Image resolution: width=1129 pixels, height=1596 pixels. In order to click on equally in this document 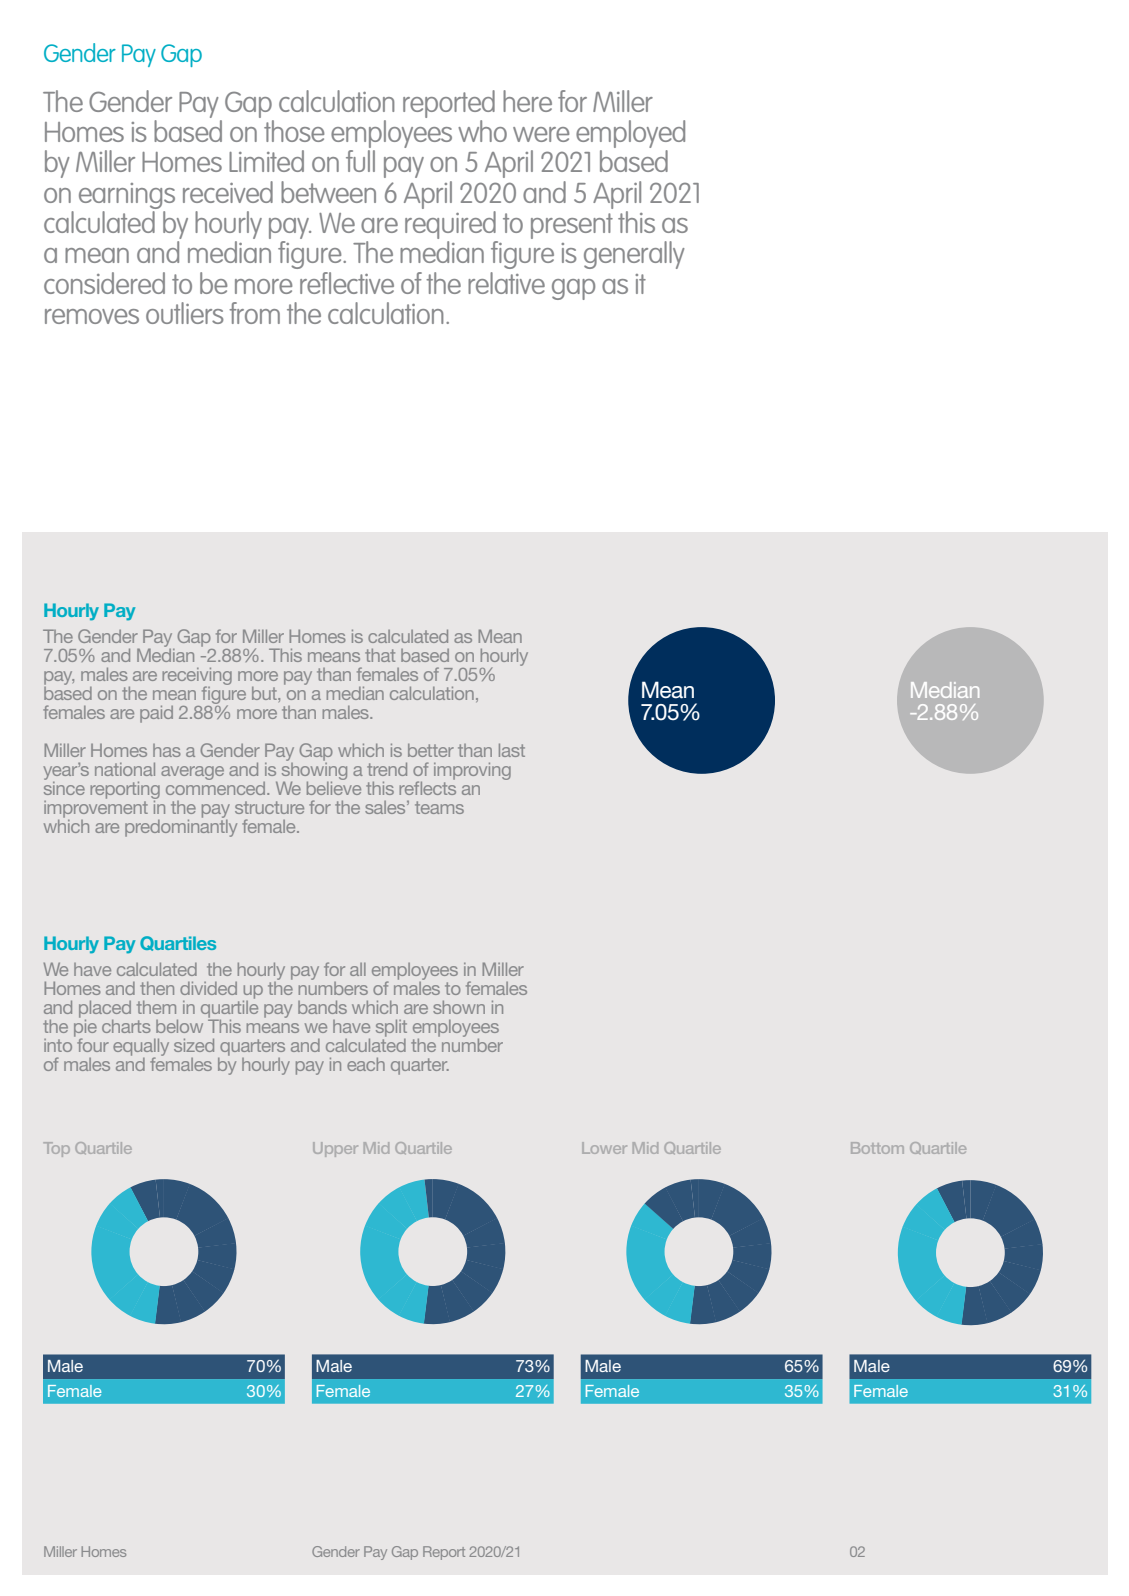, I will do `click(141, 1048)`.
